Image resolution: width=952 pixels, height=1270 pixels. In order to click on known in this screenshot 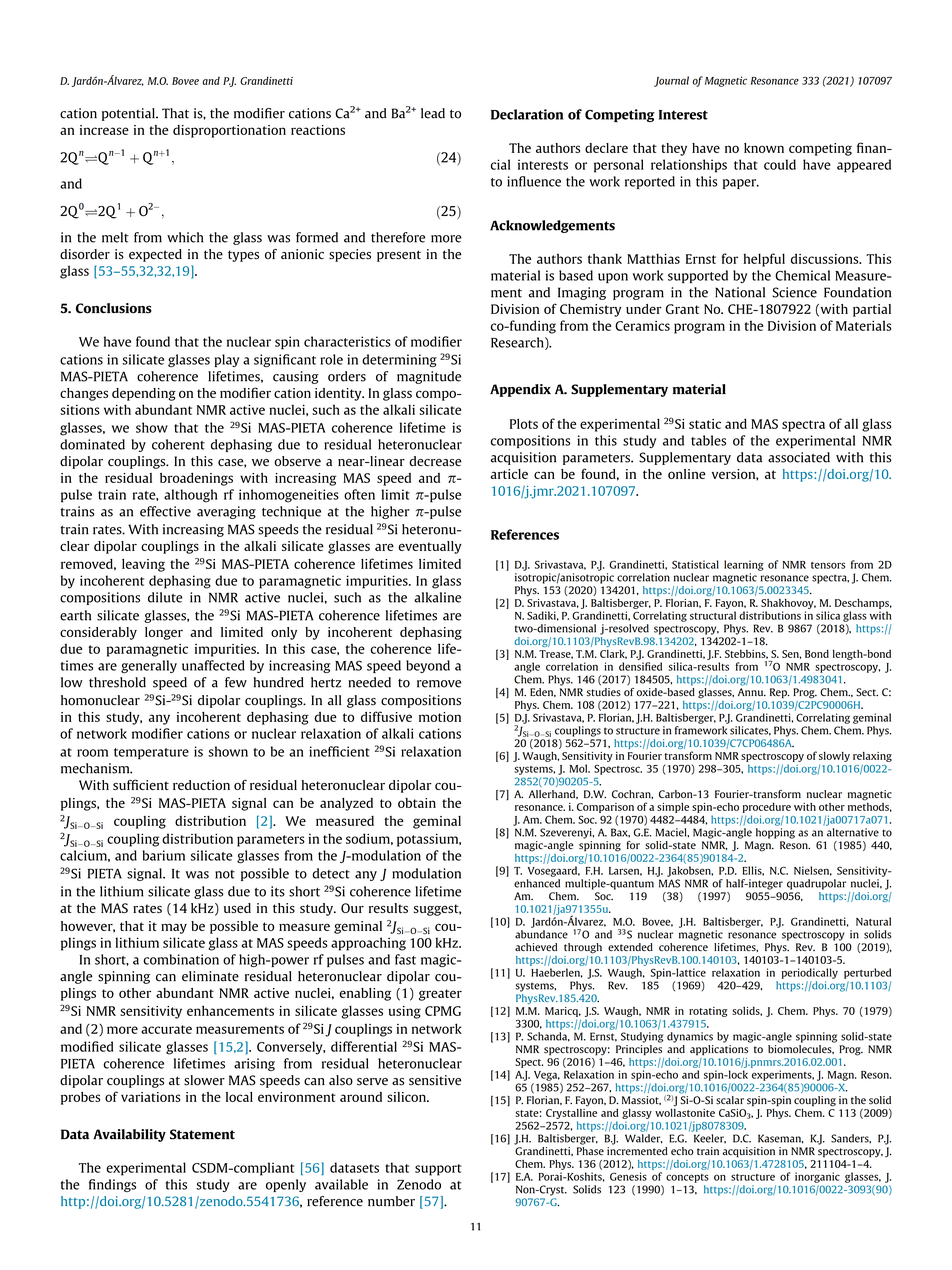, I will do `click(764, 148)`.
